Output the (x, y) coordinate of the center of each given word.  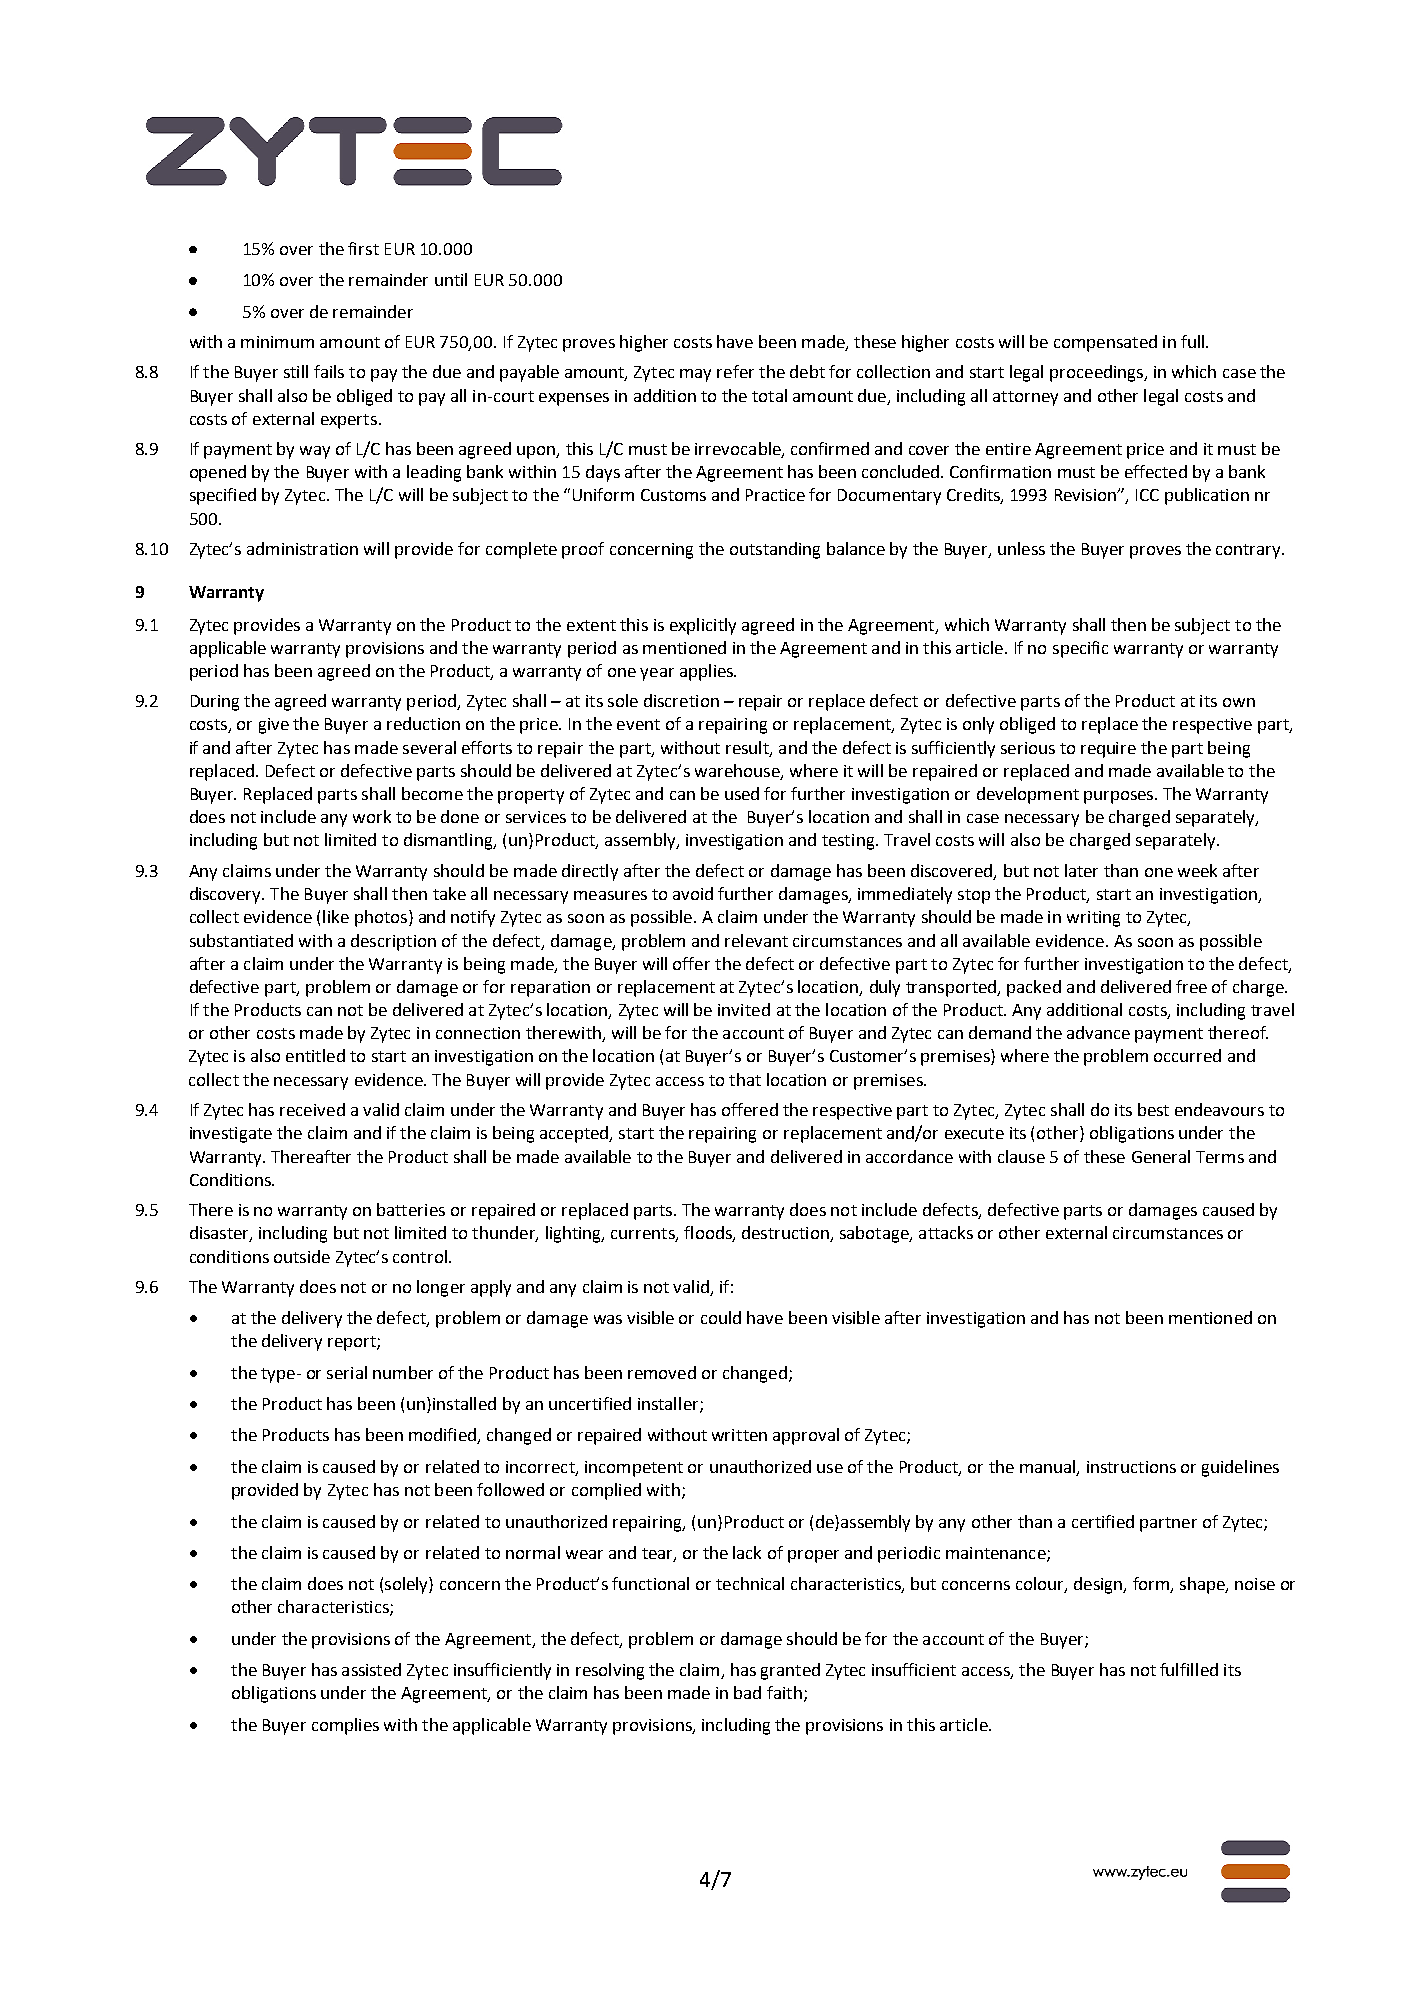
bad (747, 1692)
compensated (1105, 343)
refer (735, 371)
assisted (371, 1669)
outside (302, 1256)
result (748, 748)
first (363, 248)
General (1161, 1156)
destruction (786, 1234)
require (1108, 750)
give (274, 726)
